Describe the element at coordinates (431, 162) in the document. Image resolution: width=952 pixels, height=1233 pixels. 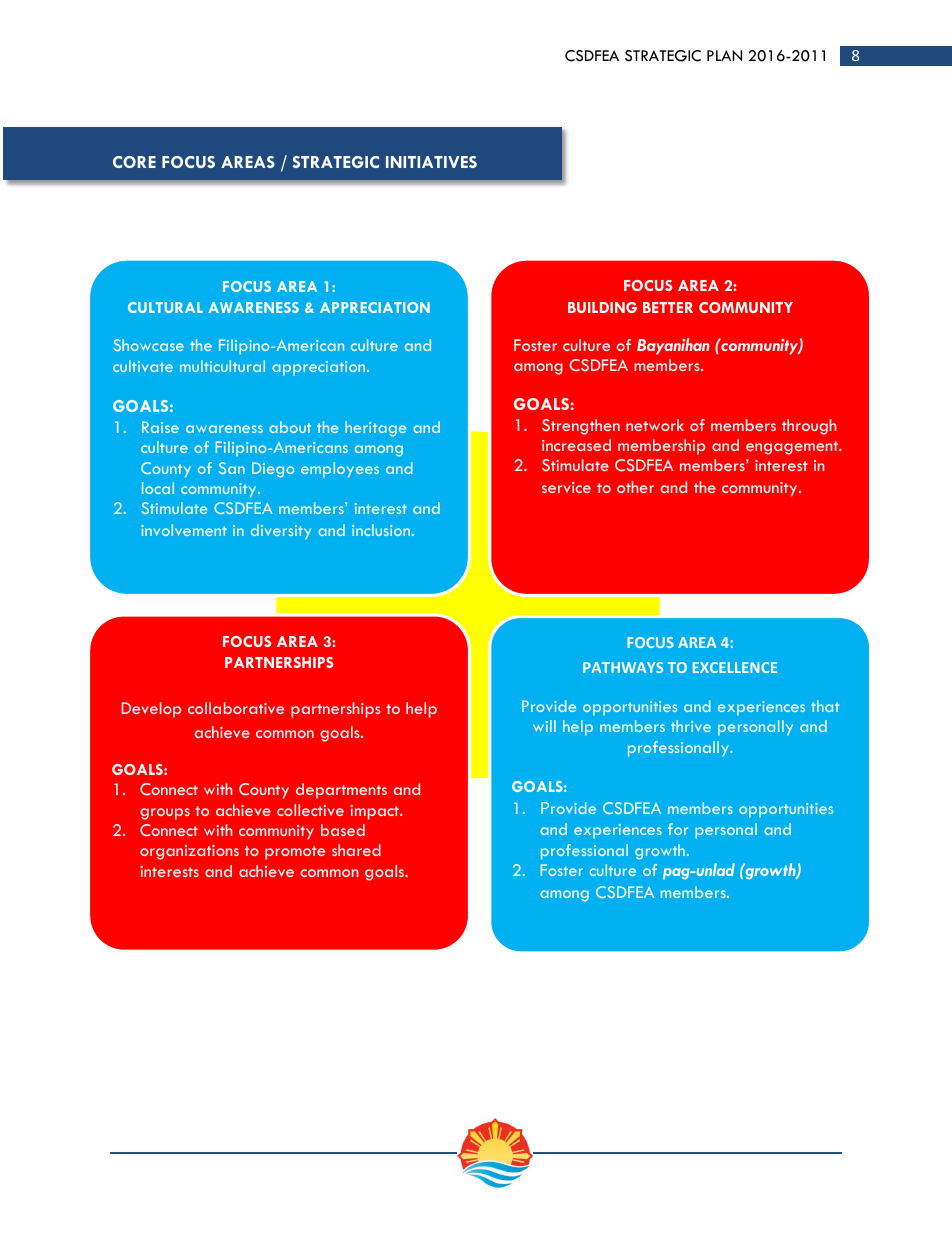
I see `INITIATIVES` at that location.
